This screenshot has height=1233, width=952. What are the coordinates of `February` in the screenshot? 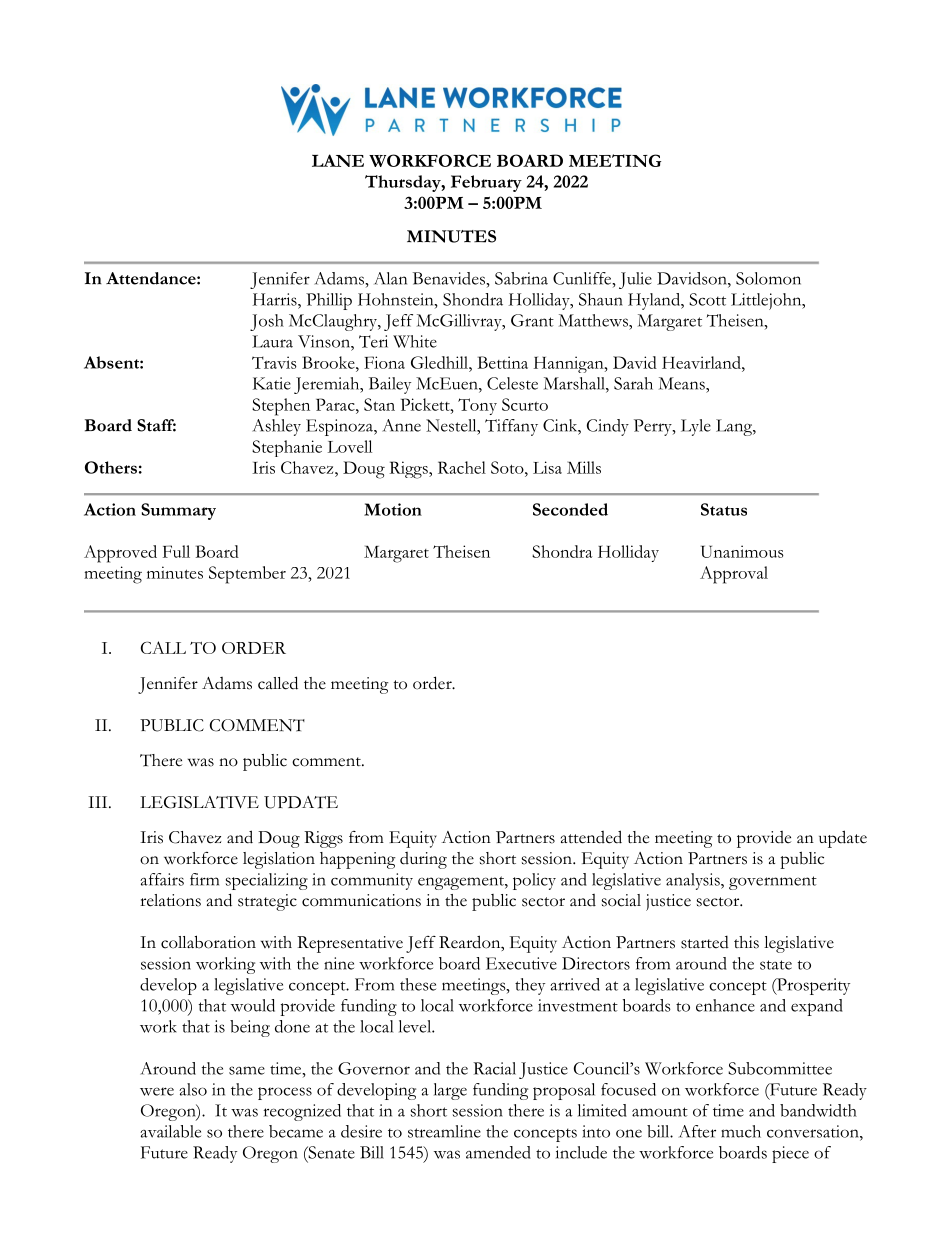 It's located at (486, 183).
